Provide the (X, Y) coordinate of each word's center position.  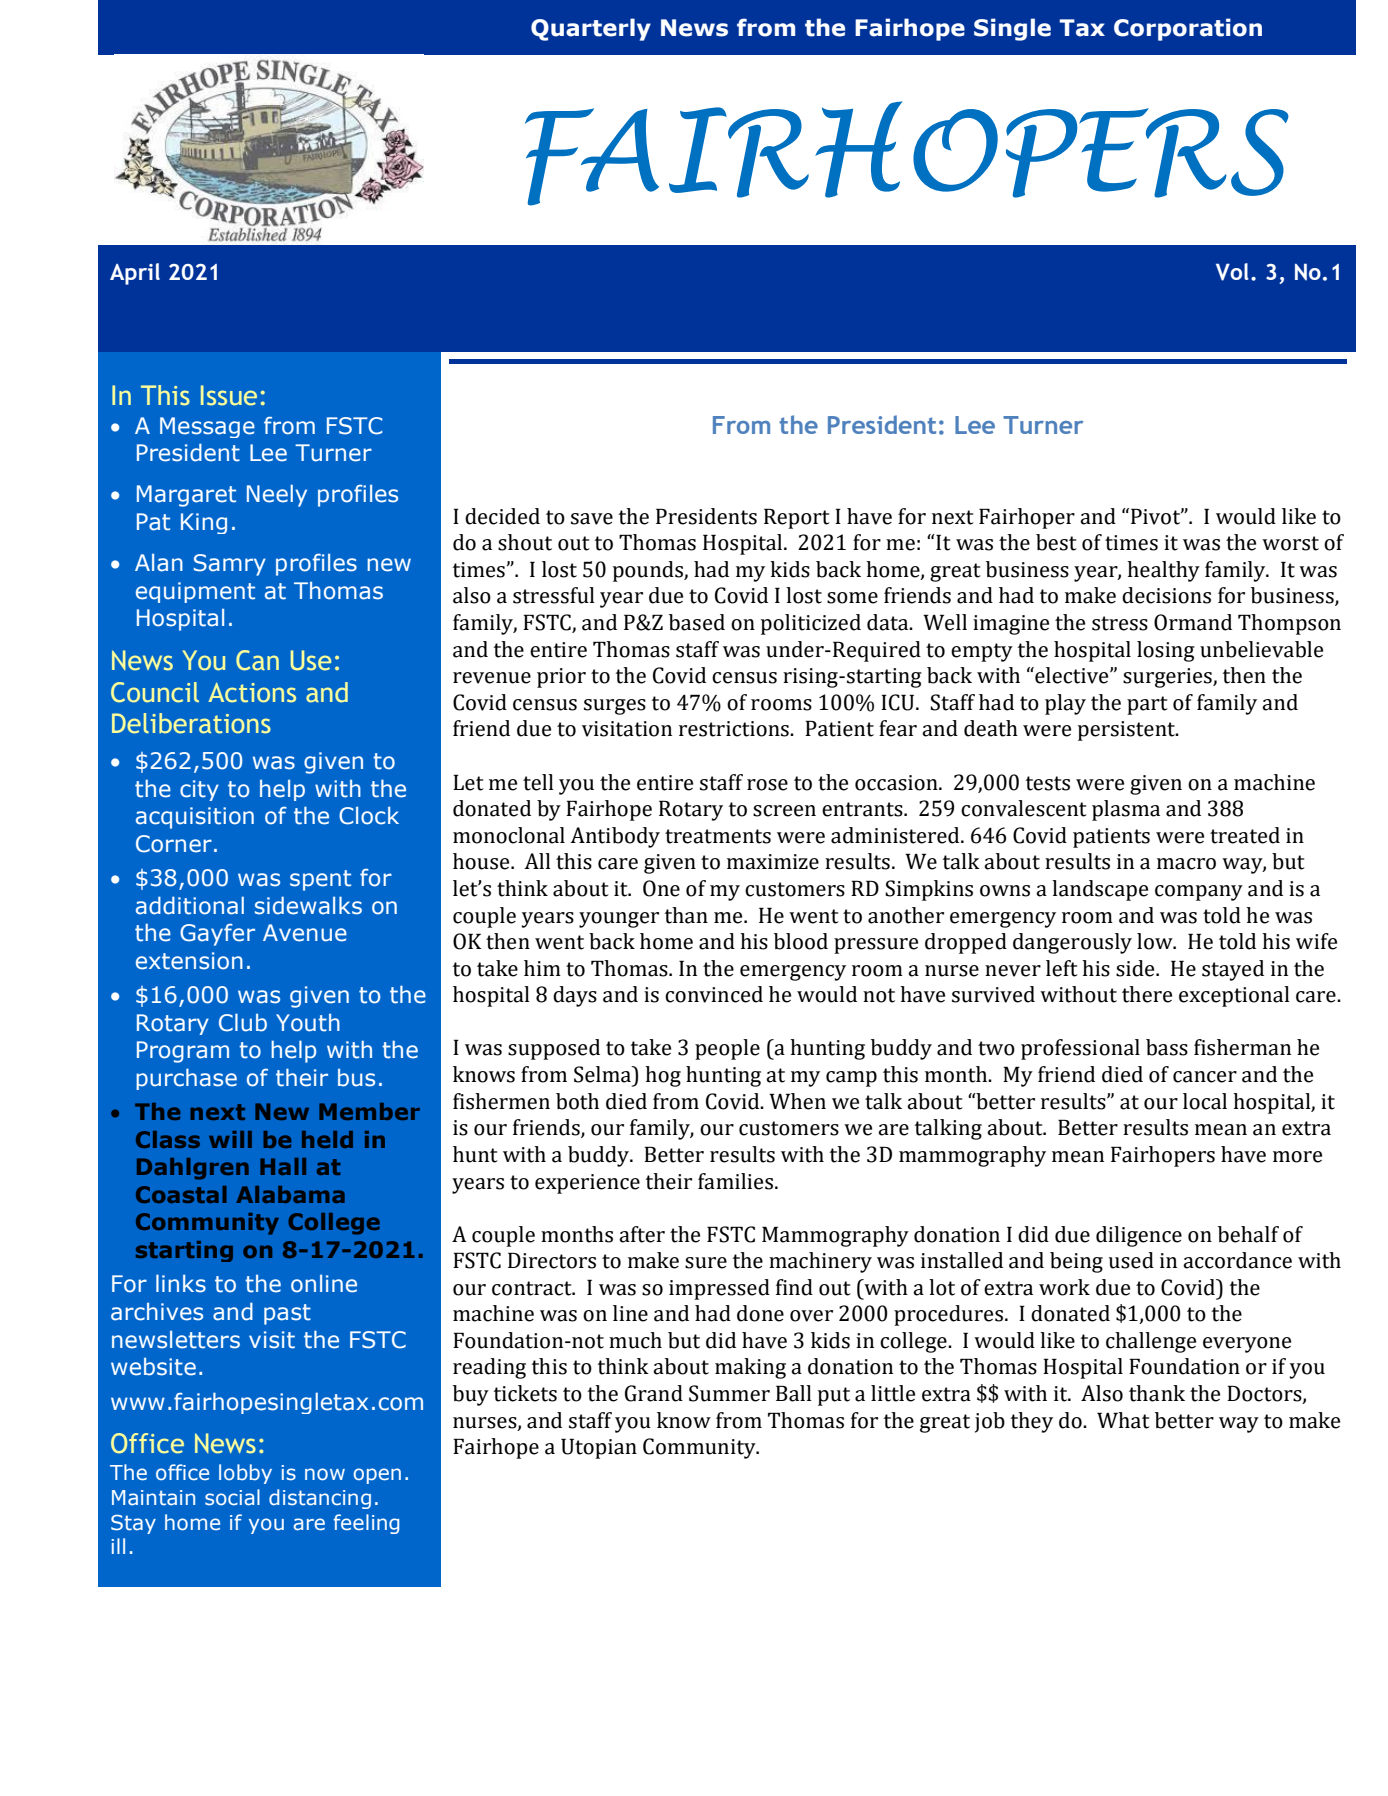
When (797, 1101)
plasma (1126, 810)
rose (767, 785)
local (1205, 1101)
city (199, 790)
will (230, 1139)
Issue (229, 395)
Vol (1232, 272)
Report (797, 518)
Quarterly (591, 29)
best (1056, 542)
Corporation (1188, 29)
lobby (245, 1474)
